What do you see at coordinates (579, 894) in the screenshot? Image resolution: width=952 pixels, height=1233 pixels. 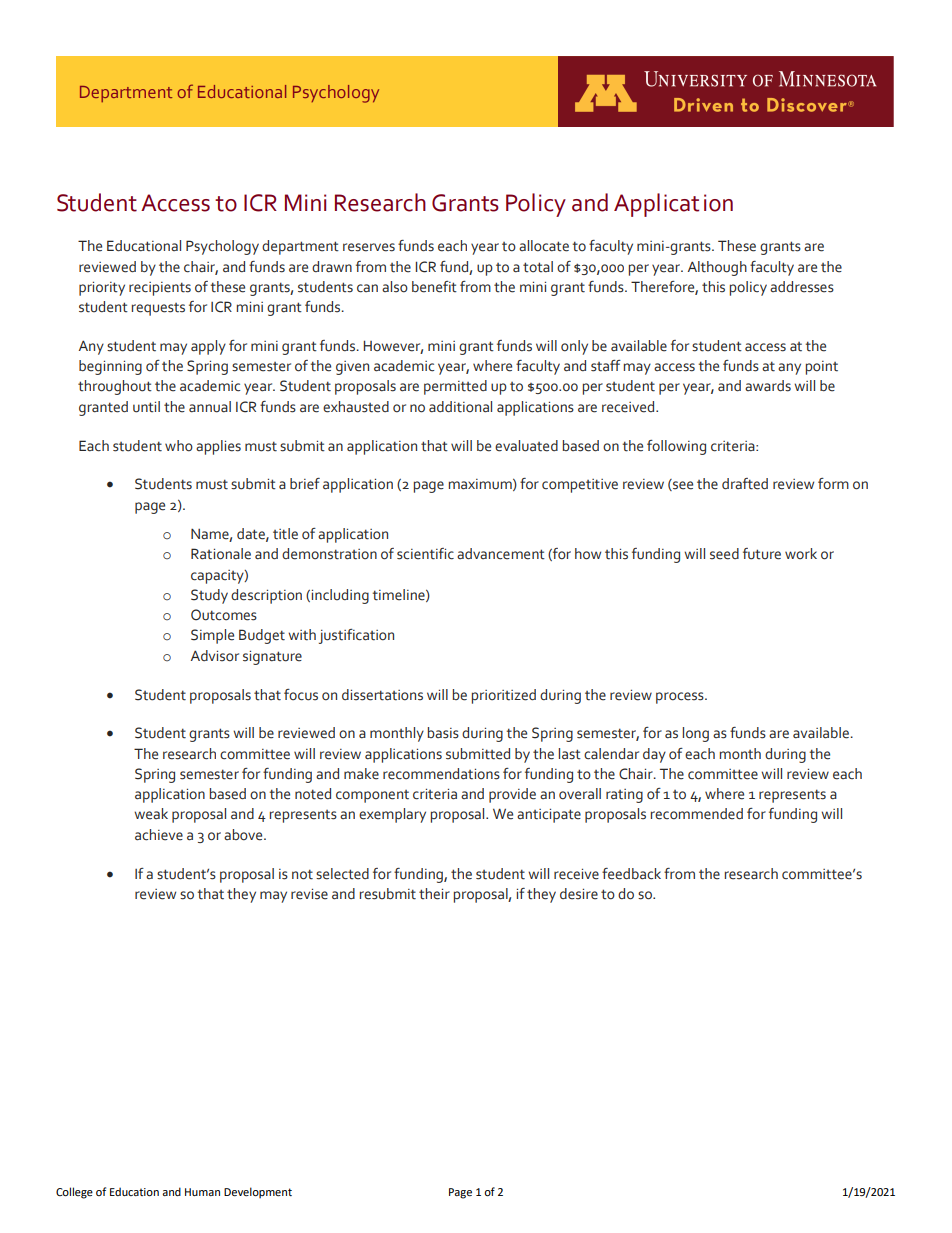 I see `desire` at bounding box center [579, 894].
